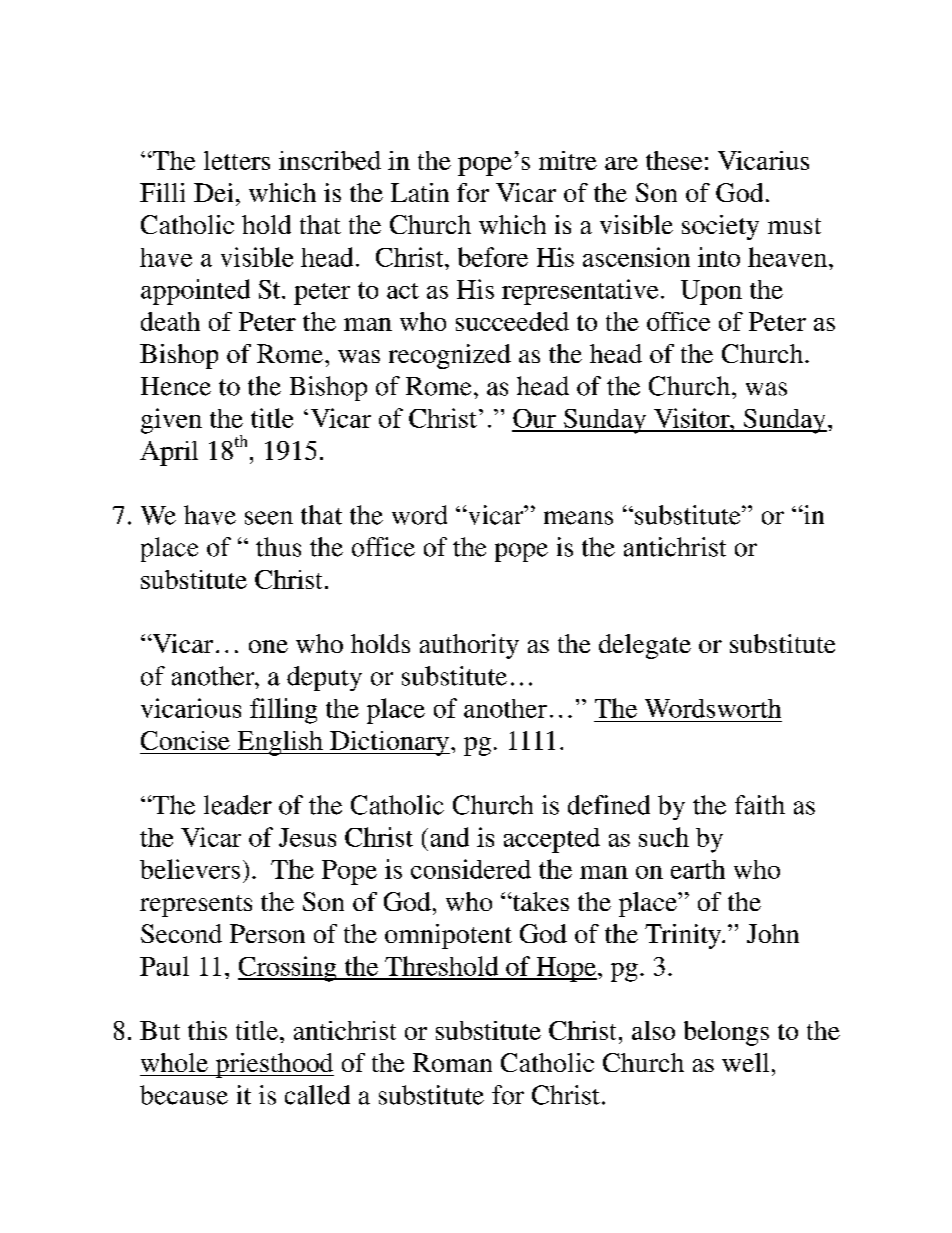 This screenshot has height=1233, width=952. I want to click on Upon, so click(711, 292).
